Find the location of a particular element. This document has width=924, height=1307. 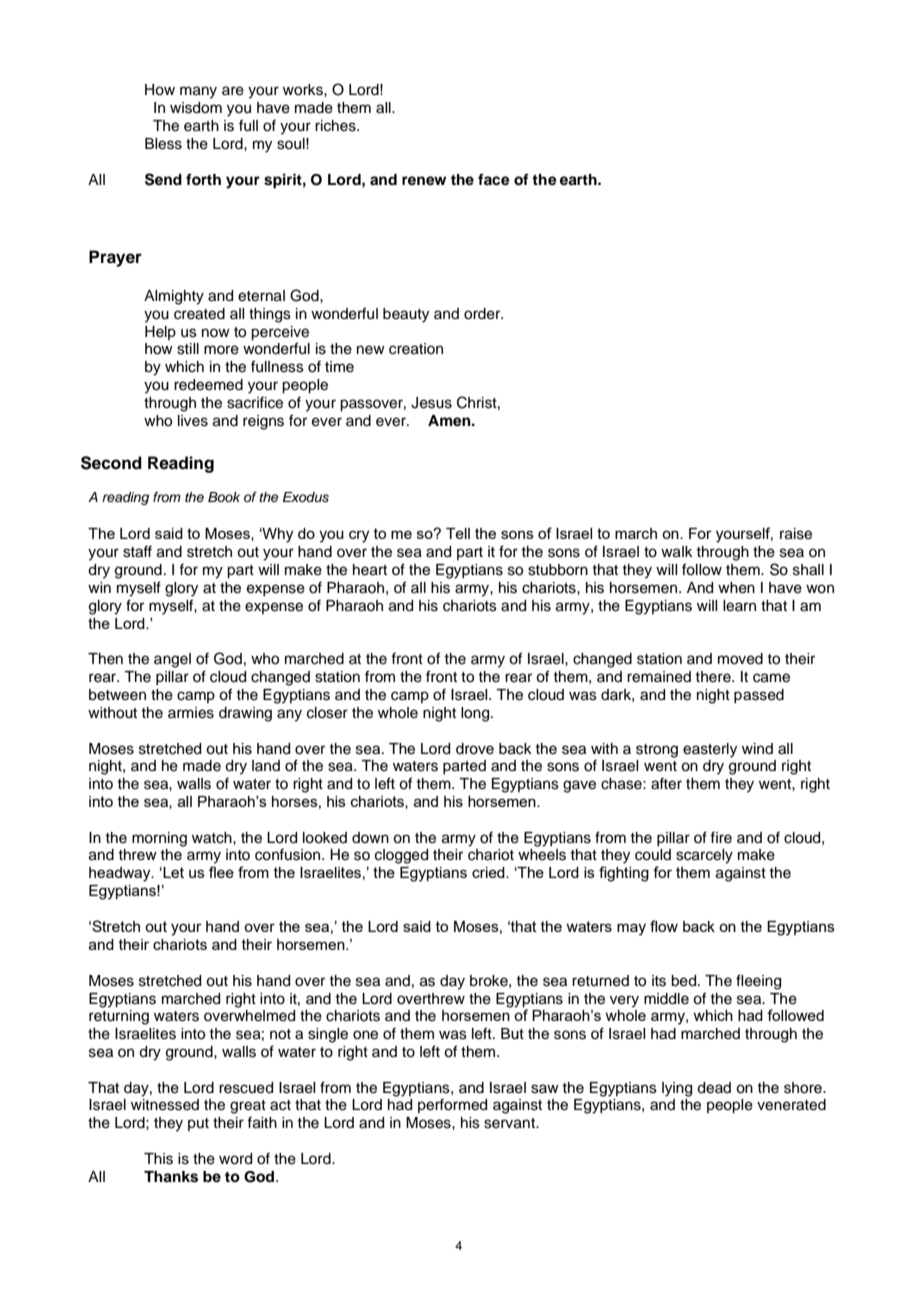

watch is located at coordinates (213, 838).
